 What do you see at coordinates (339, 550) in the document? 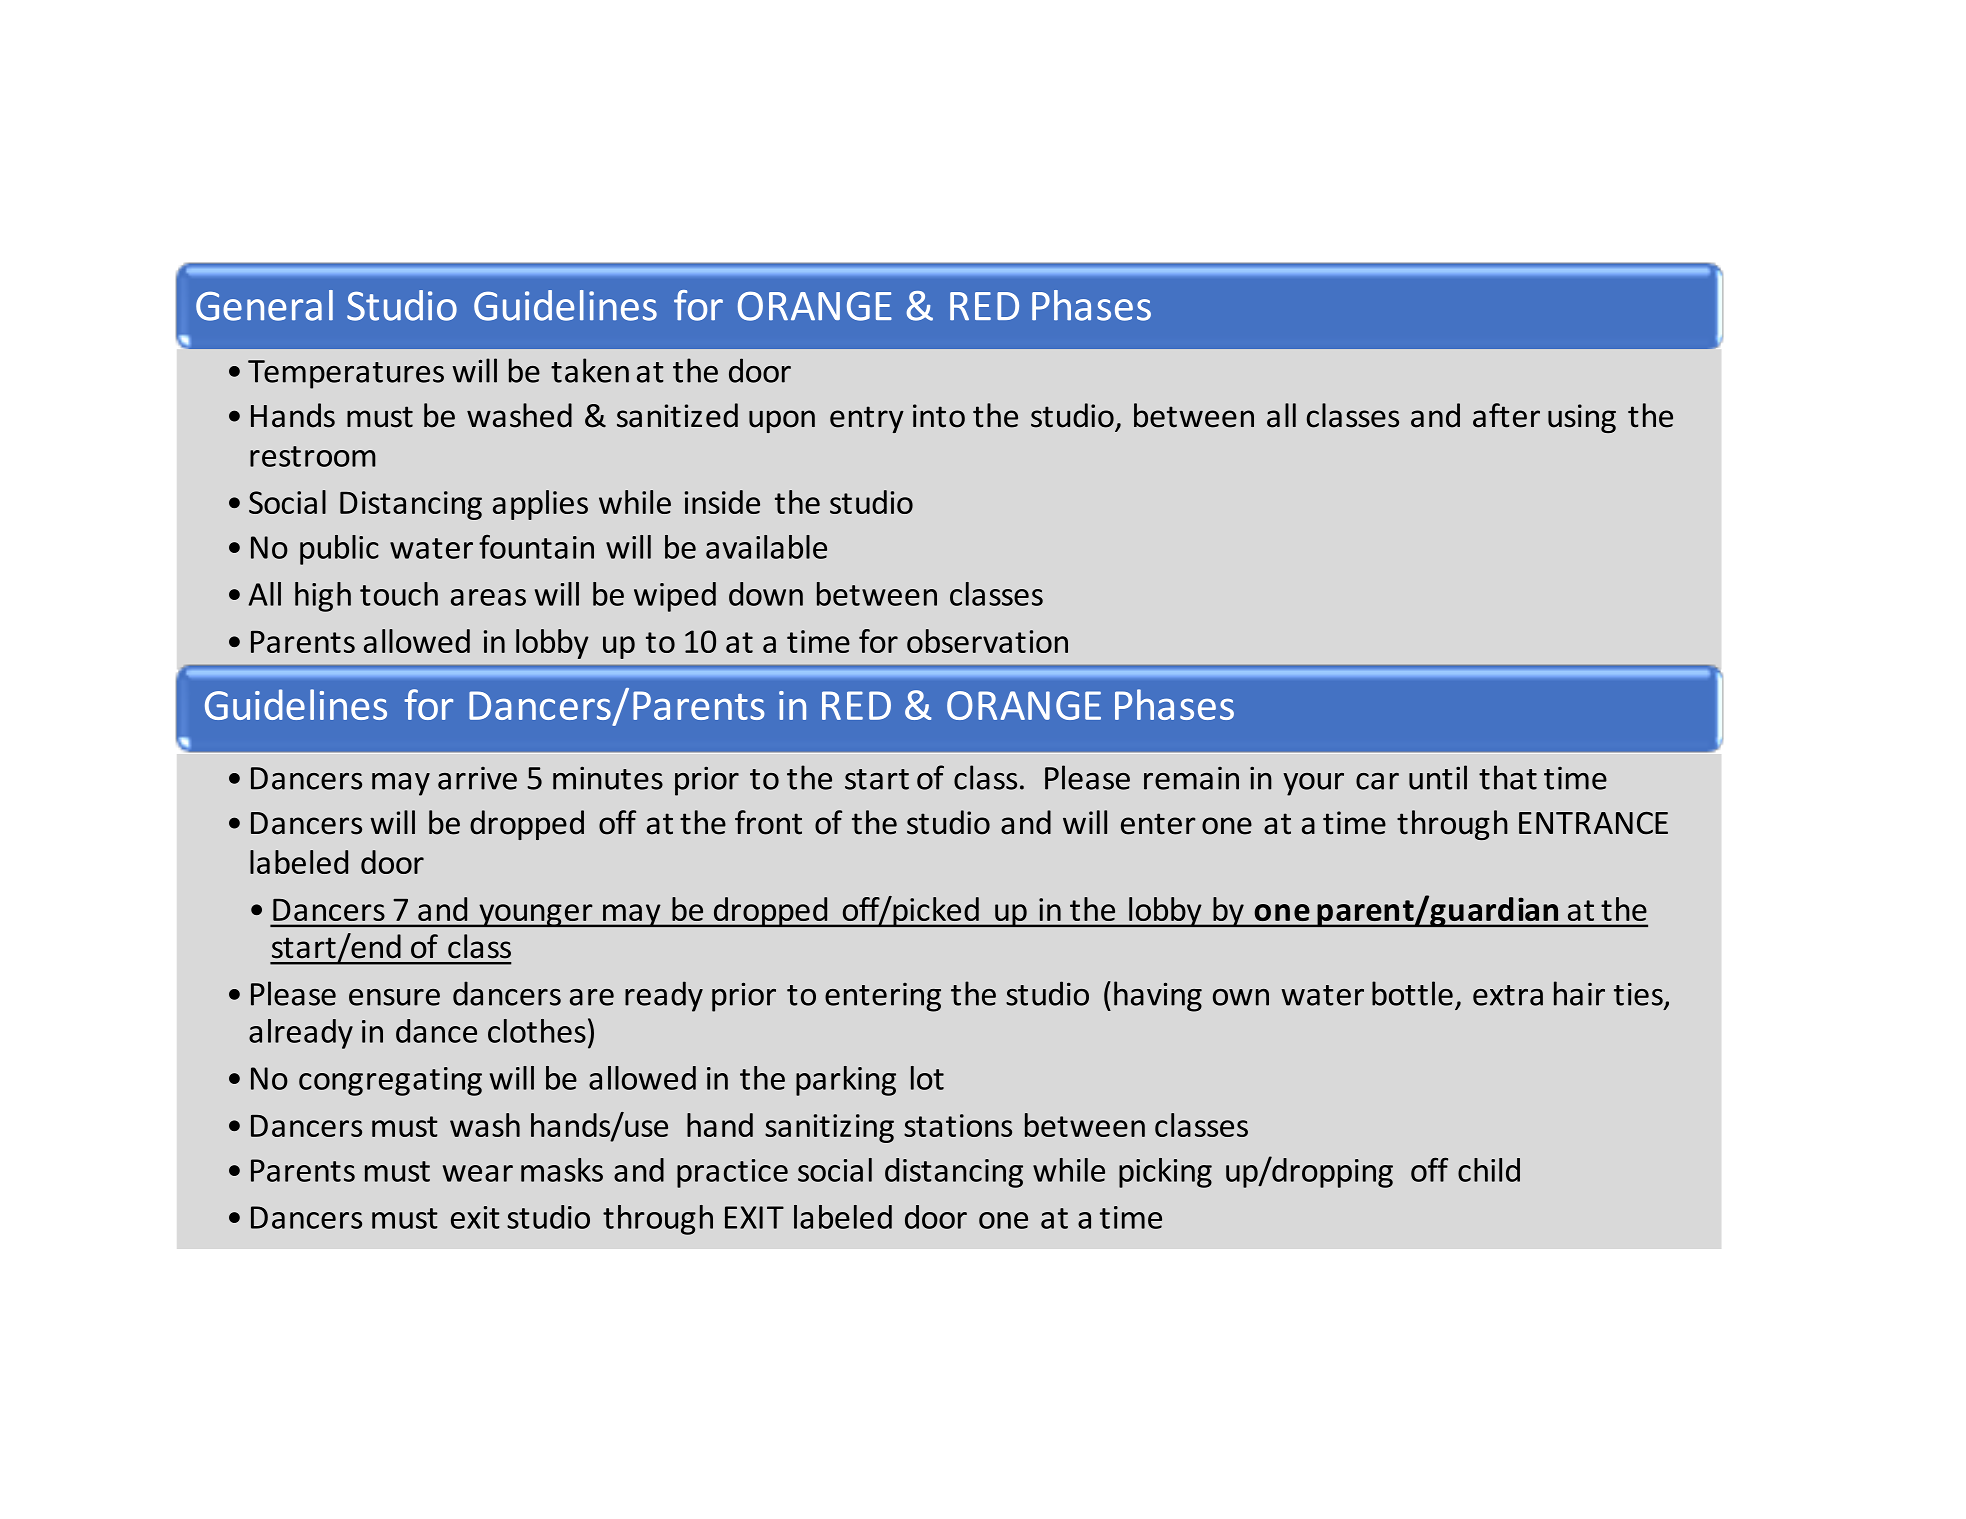
I see `public` at bounding box center [339, 550].
